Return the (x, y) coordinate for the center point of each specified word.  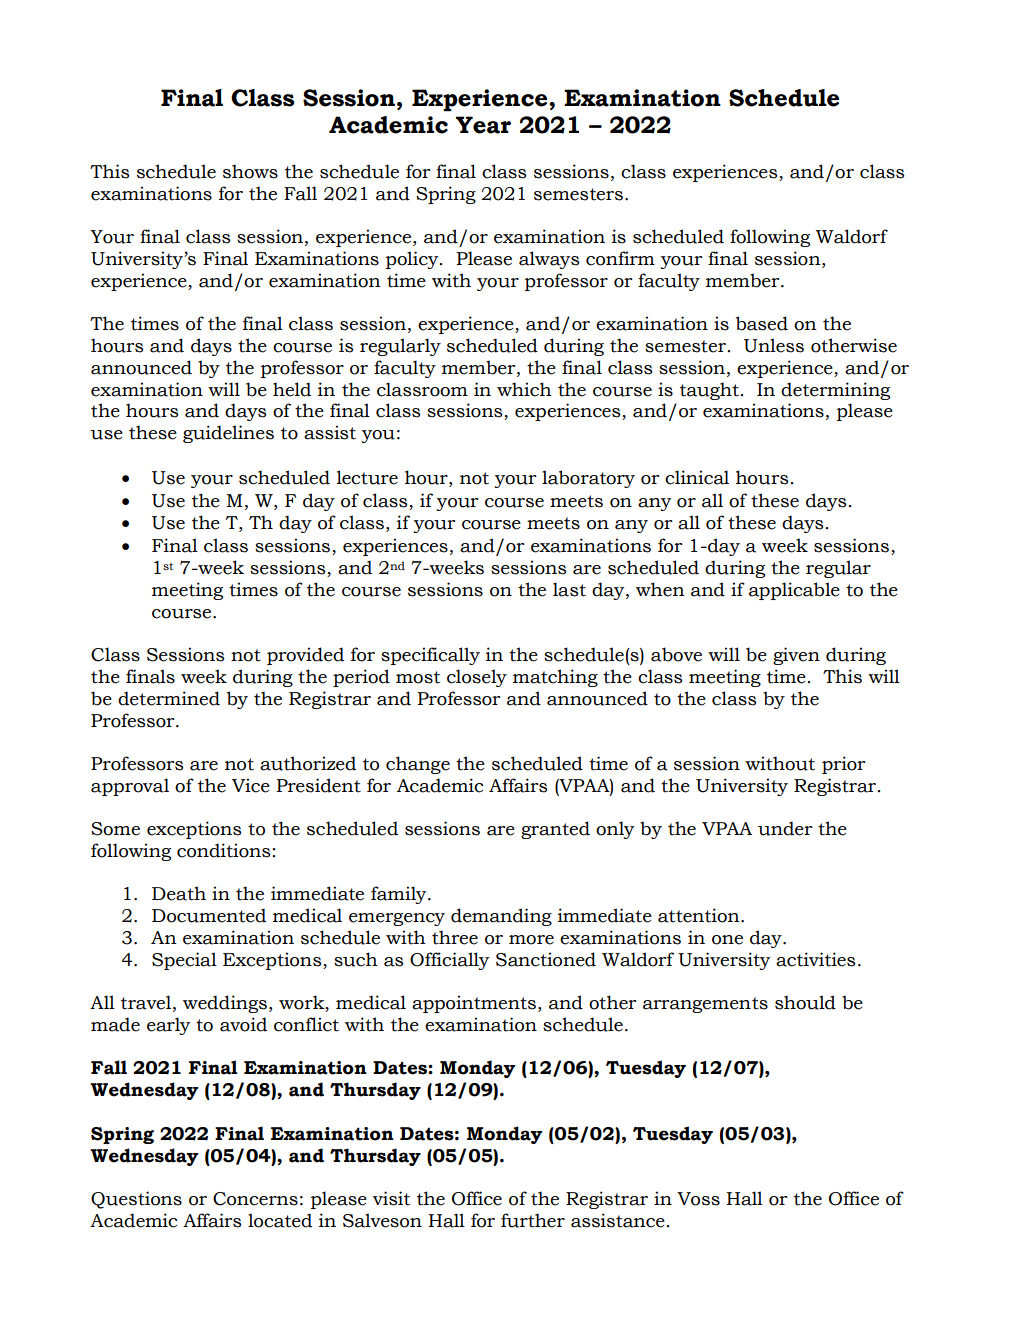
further (533, 1220)
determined (169, 698)
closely (477, 678)
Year (483, 125)
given (796, 656)
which (524, 389)
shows (250, 171)
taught (709, 391)
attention (700, 915)
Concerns (255, 1199)
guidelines (228, 434)
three (455, 937)
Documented (209, 915)
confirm (620, 258)
